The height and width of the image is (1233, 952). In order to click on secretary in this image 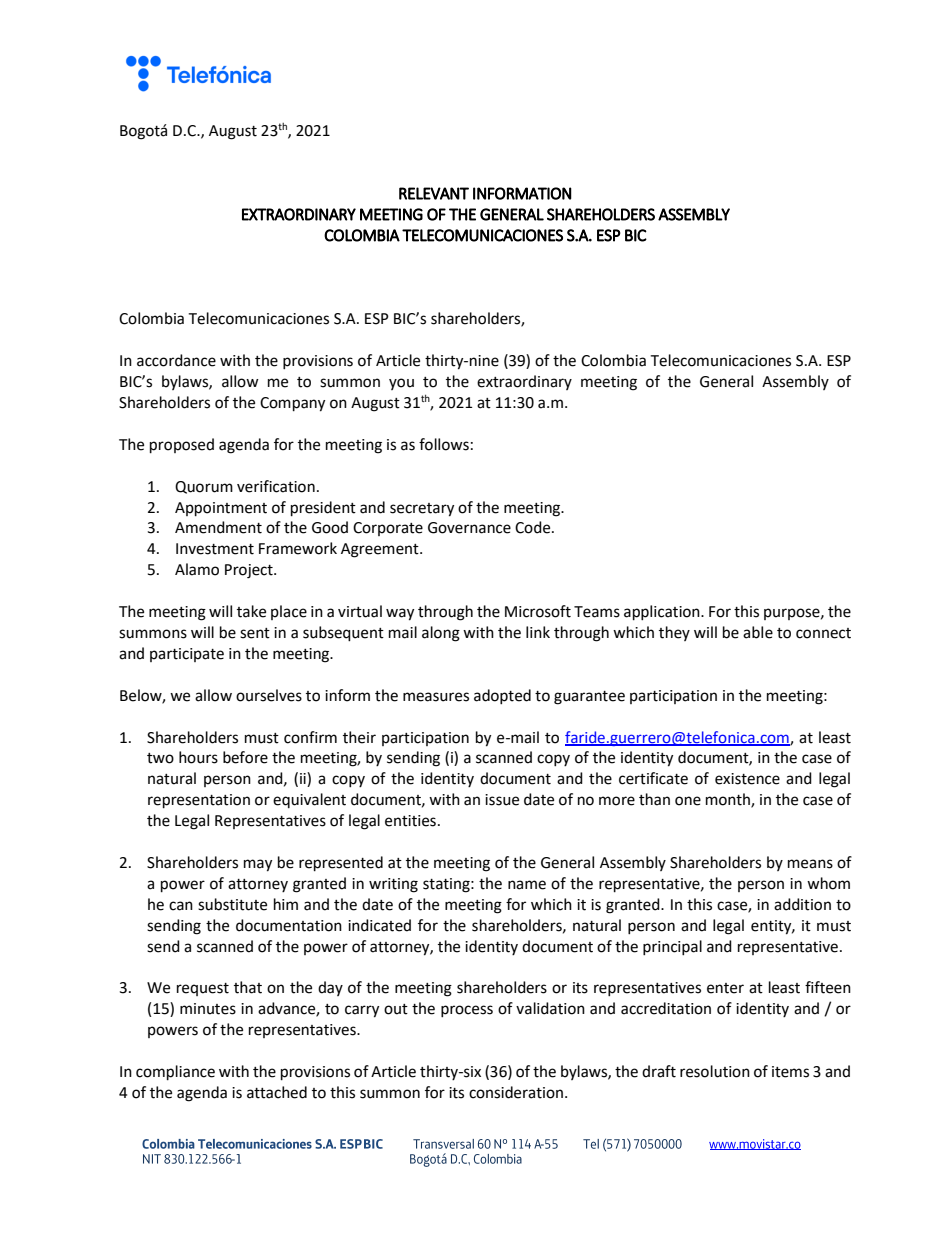, I will do `click(422, 510)`.
